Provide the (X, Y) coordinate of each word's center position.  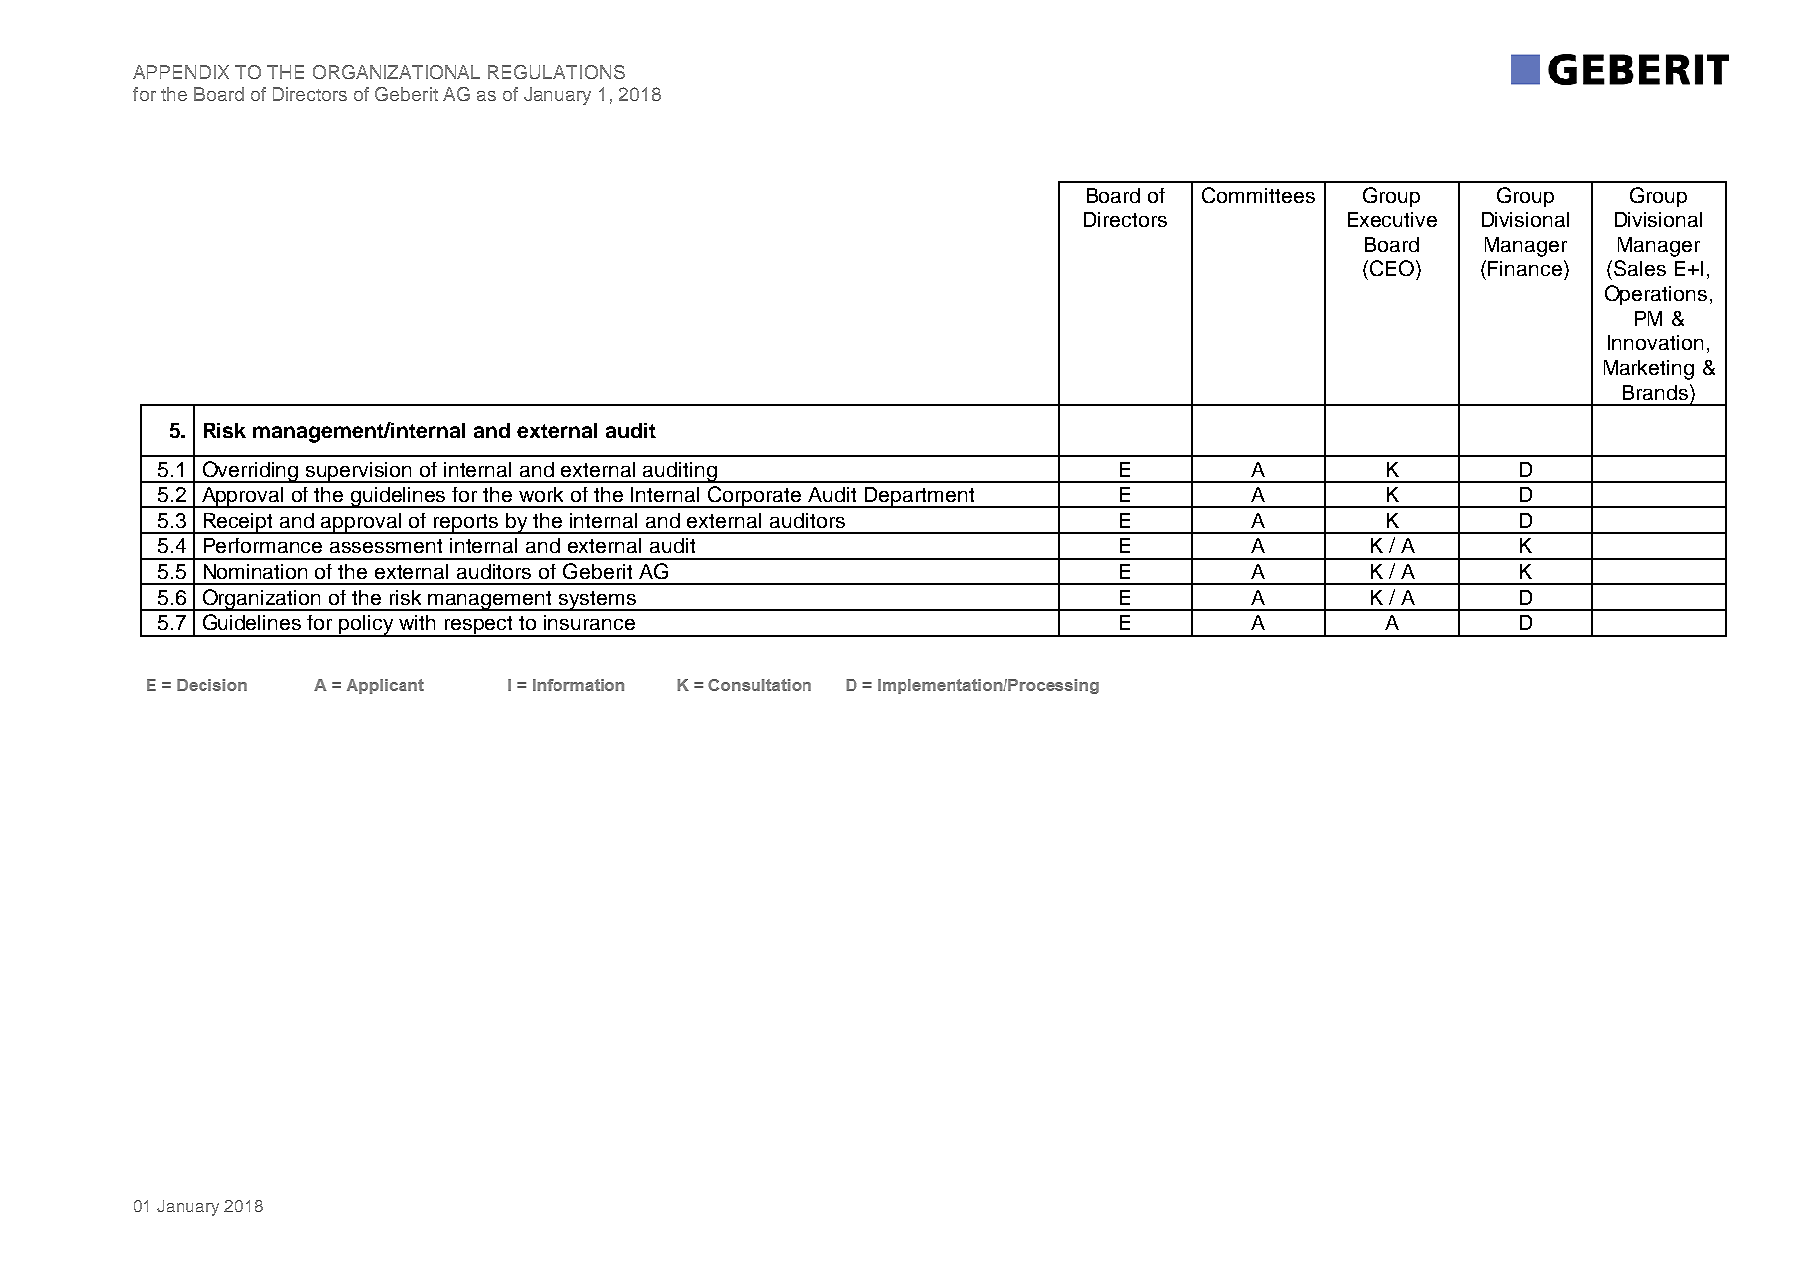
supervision (359, 472)
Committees (1258, 195)
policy (367, 626)
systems (597, 601)
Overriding (250, 472)
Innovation (1655, 342)
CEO (1392, 268)
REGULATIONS (556, 72)
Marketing (1649, 370)
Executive (1392, 219)
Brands (1655, 392)
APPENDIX (181, 72)
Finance (1526, 268)
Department (919, 497)
